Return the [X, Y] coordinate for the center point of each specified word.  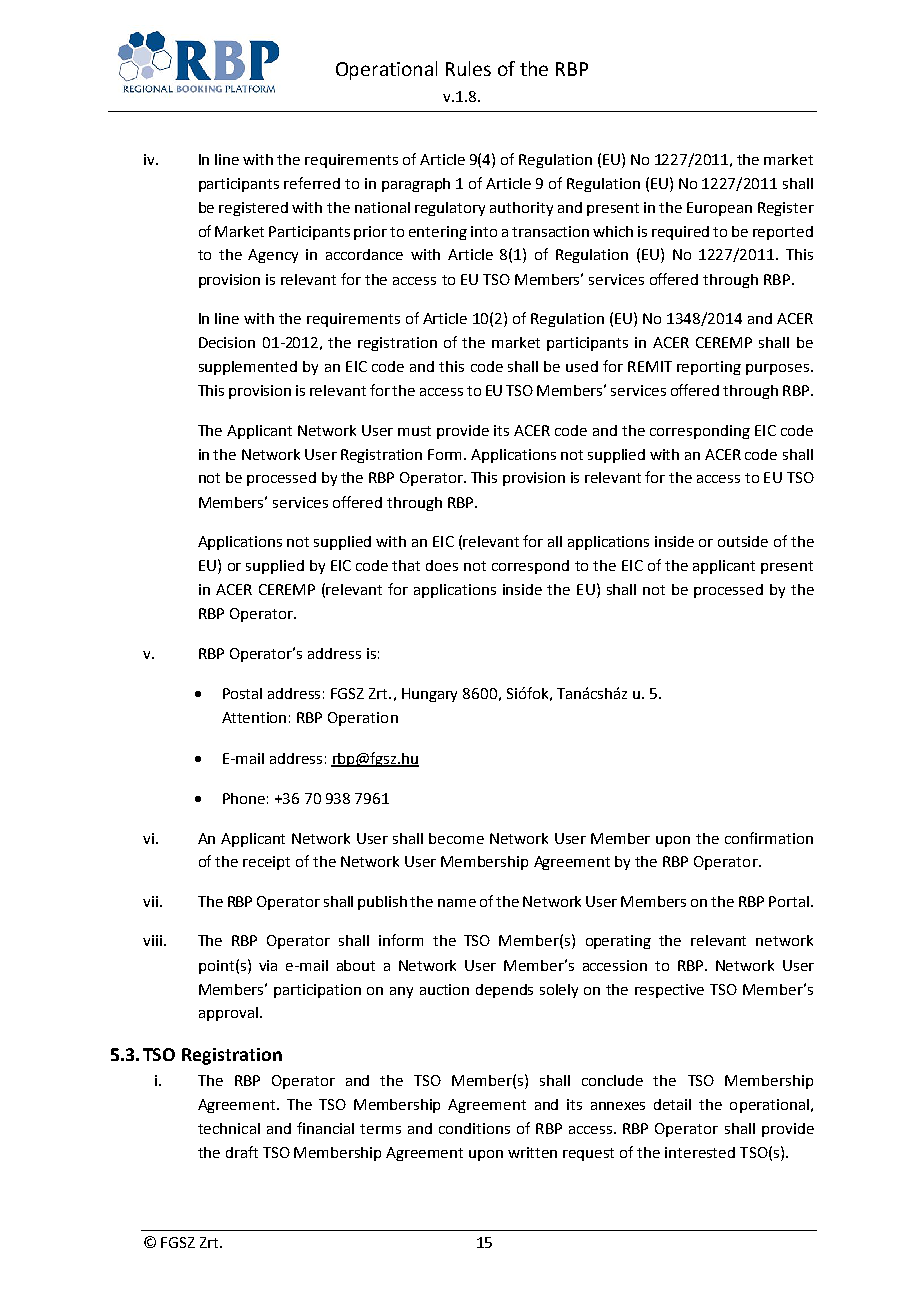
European [719, 209]
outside [743, 541]
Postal [242, 693]
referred [312, 183]
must [414, 431]
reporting [709, 368]
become [456, 838]
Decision [227, 342]
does [442, 565]
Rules [468, 68]
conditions [474, 1128]
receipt [266, 863]
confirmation [769, 838]
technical [229, 1128]
